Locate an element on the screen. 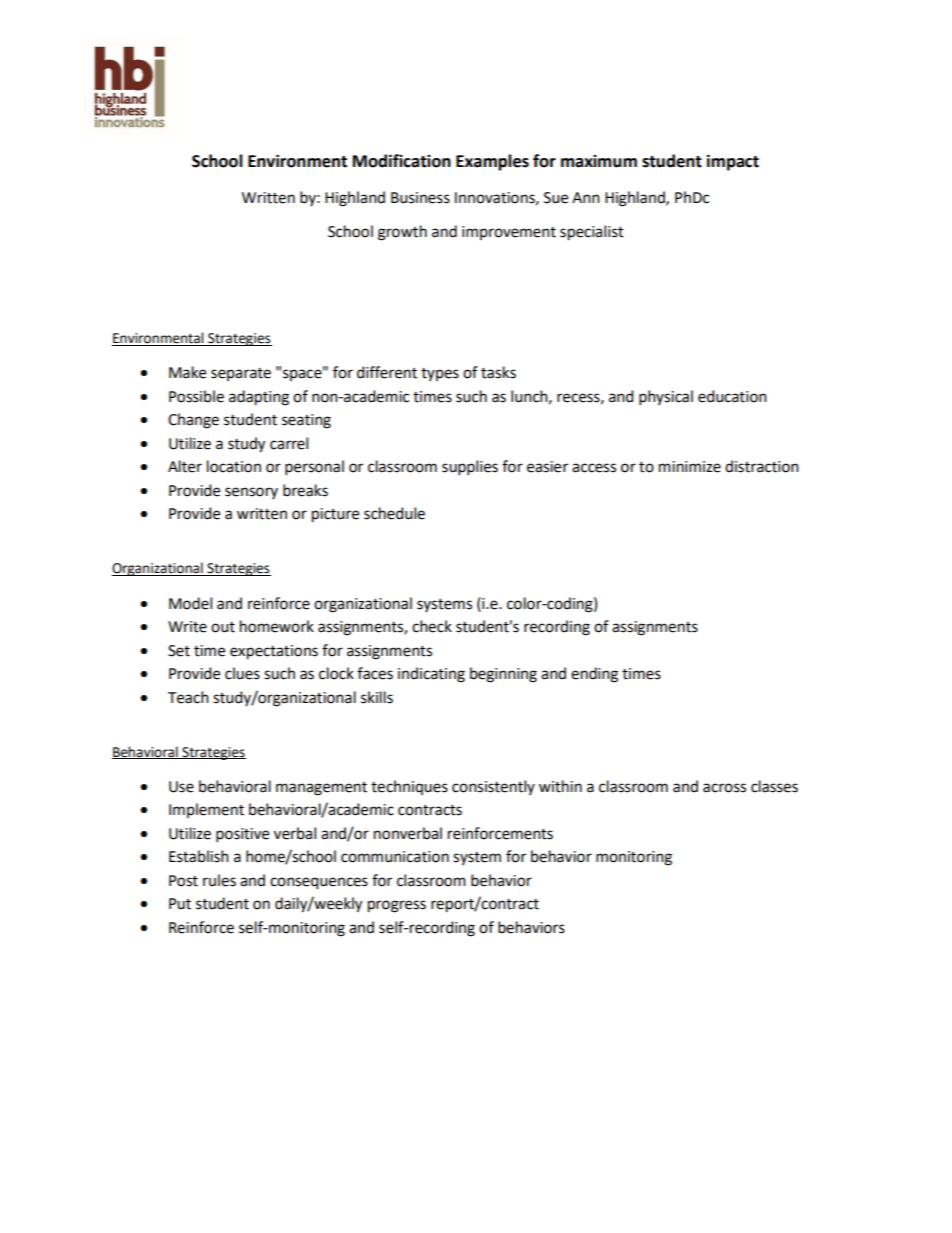 The width and height of the screenshot is (952, 1233). education is located at coordinates (732, 396).
